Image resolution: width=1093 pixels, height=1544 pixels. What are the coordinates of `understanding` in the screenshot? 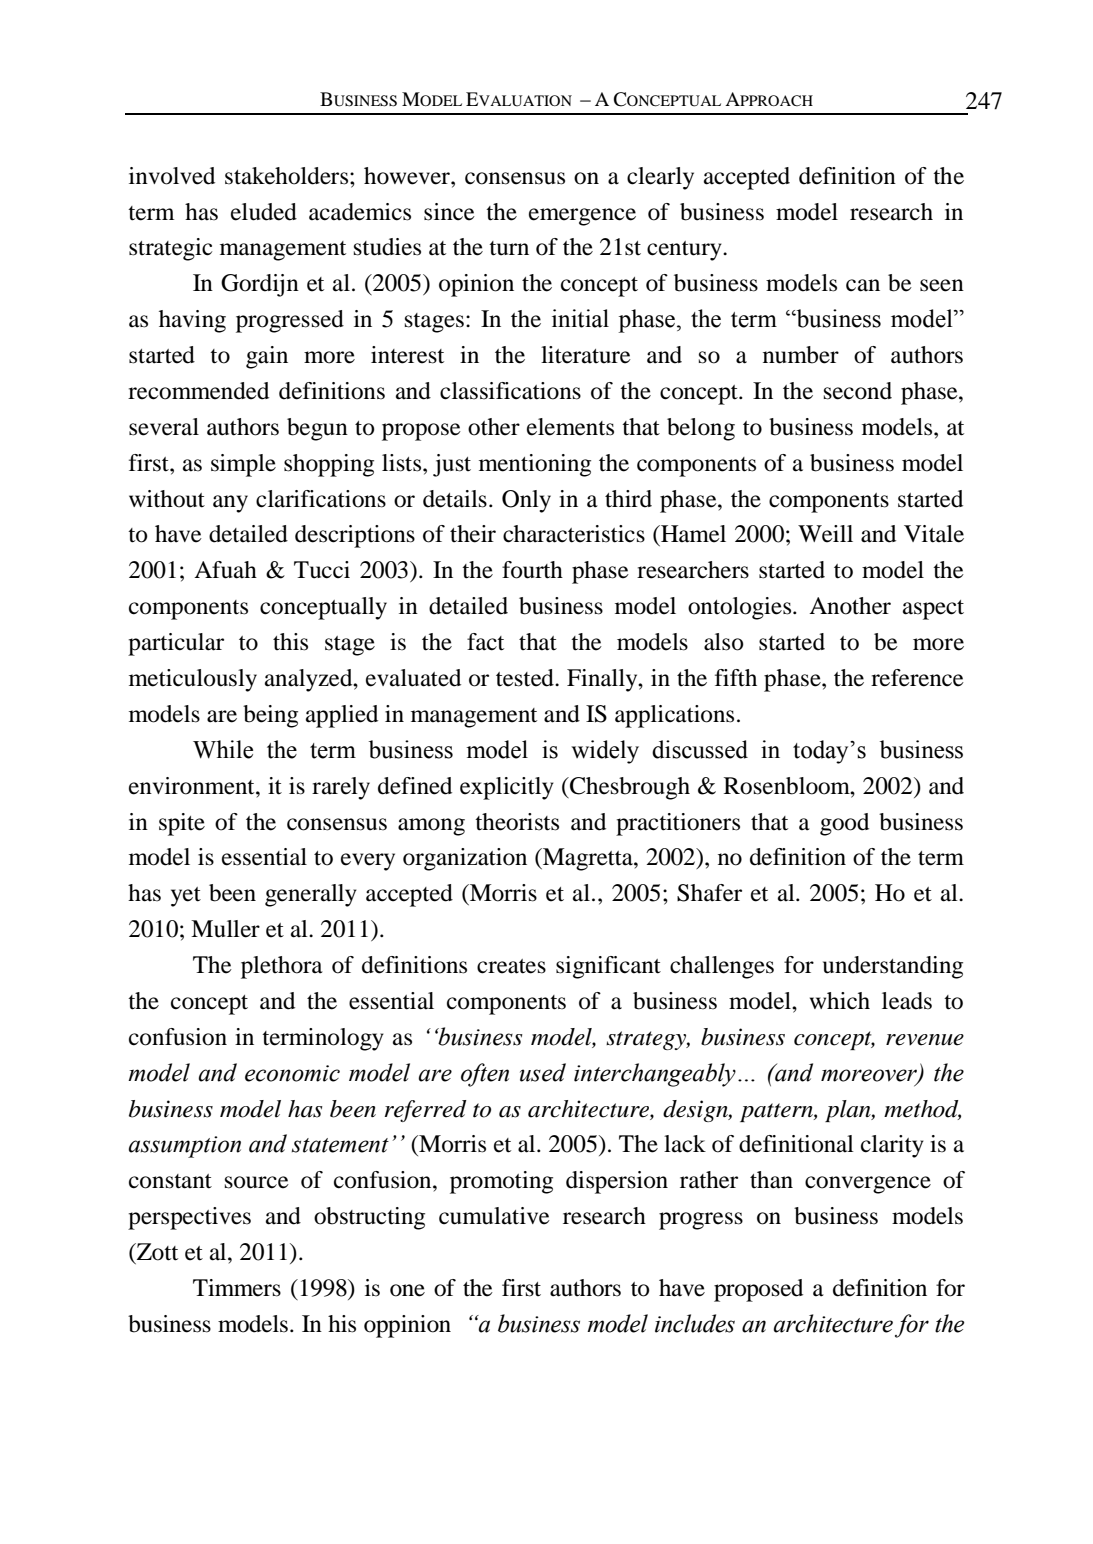 It's located at (893, 967).
